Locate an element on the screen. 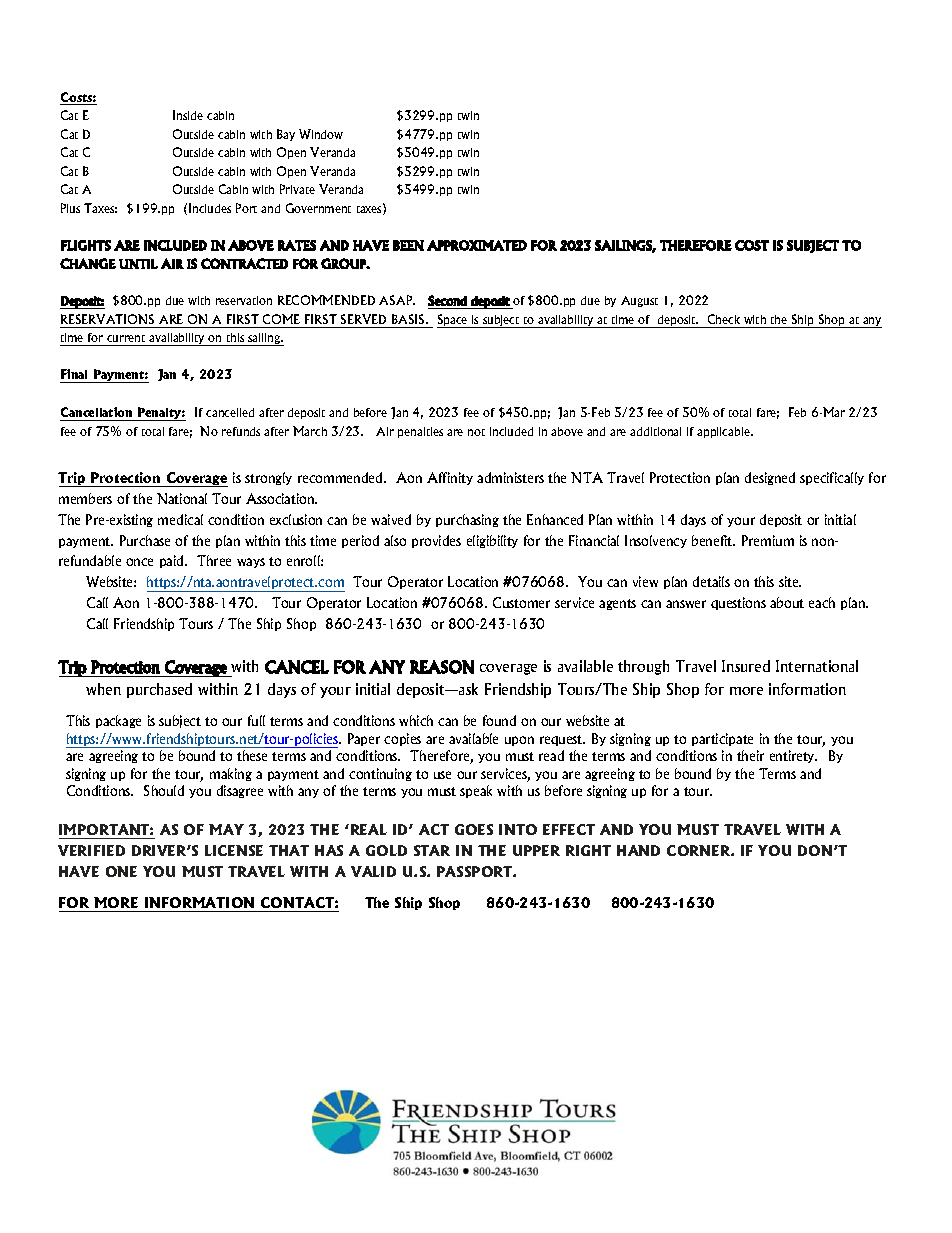 The height and width of the screenshot is (1233, 952). ONE is located at coordinates (121, 871).
